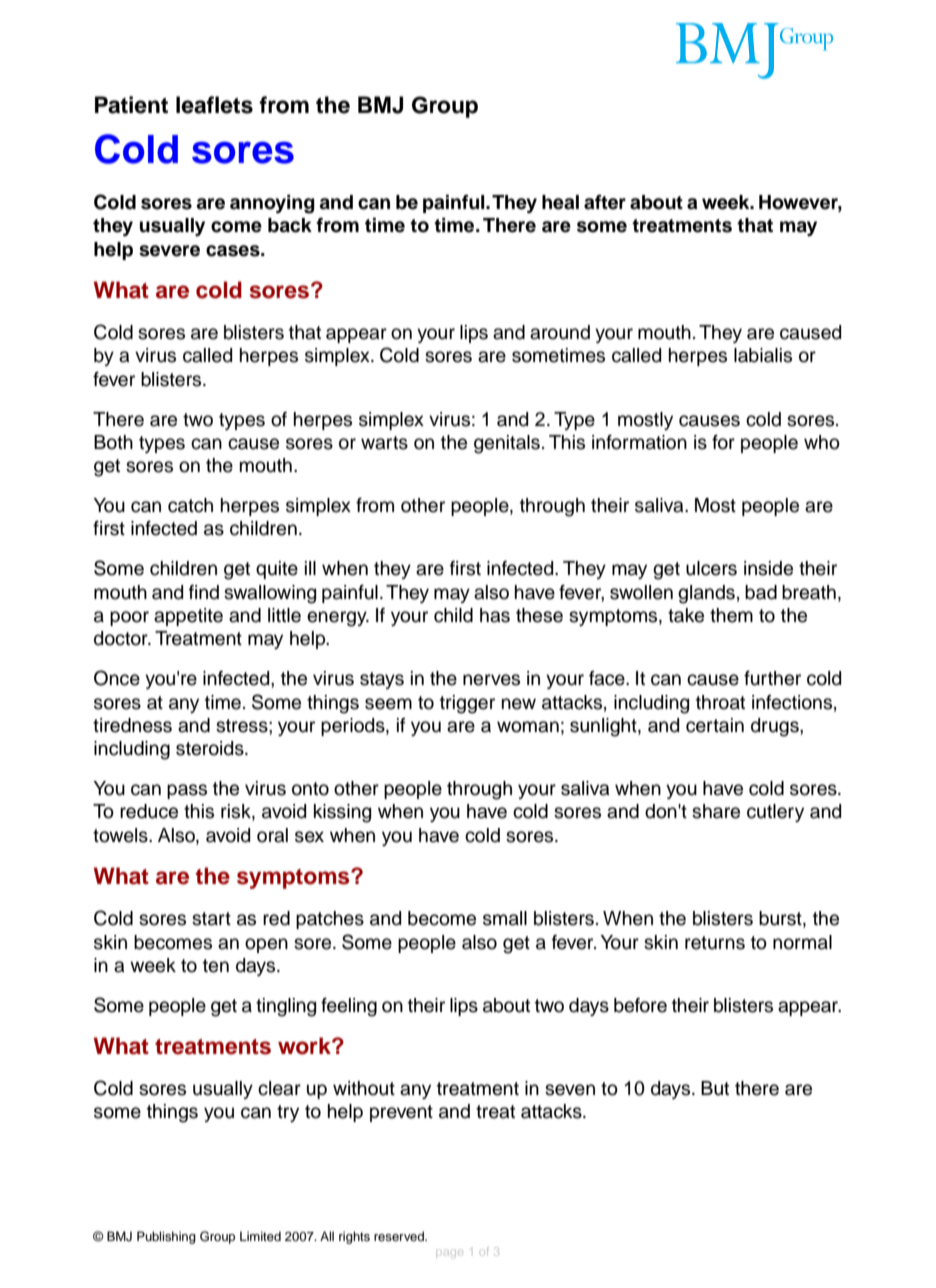 Image resolution: width=936 pixels, height=1288 pixels. What do you see at coordinates (113, 442) in the image?
I see `Both` at bounding box center [113, 442].
